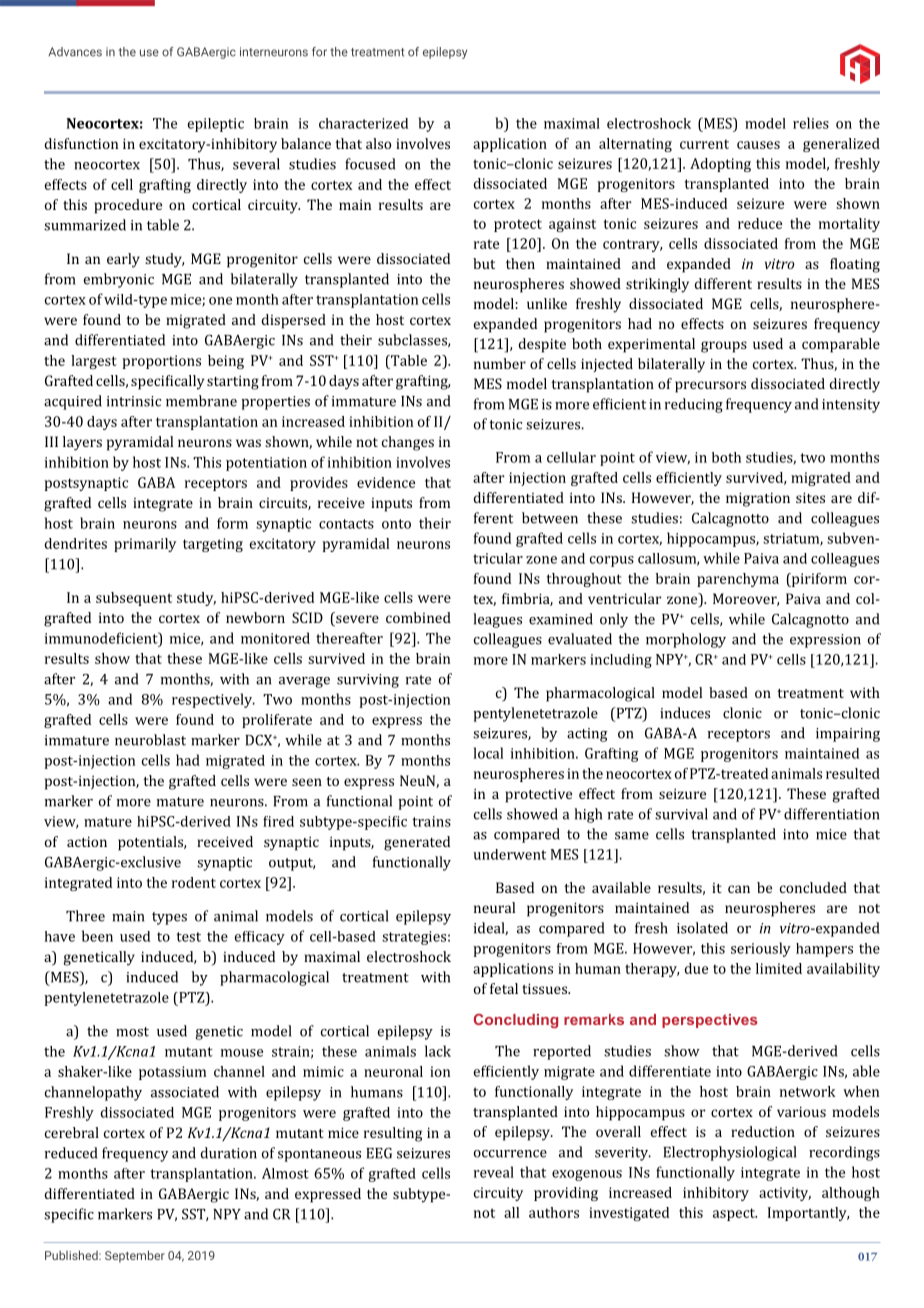 This screenshot has width=924, height=1308. What do you see at coordinates (135, 1256) in the screenshot?
I see `September` at bounding box center [135, 1256].
